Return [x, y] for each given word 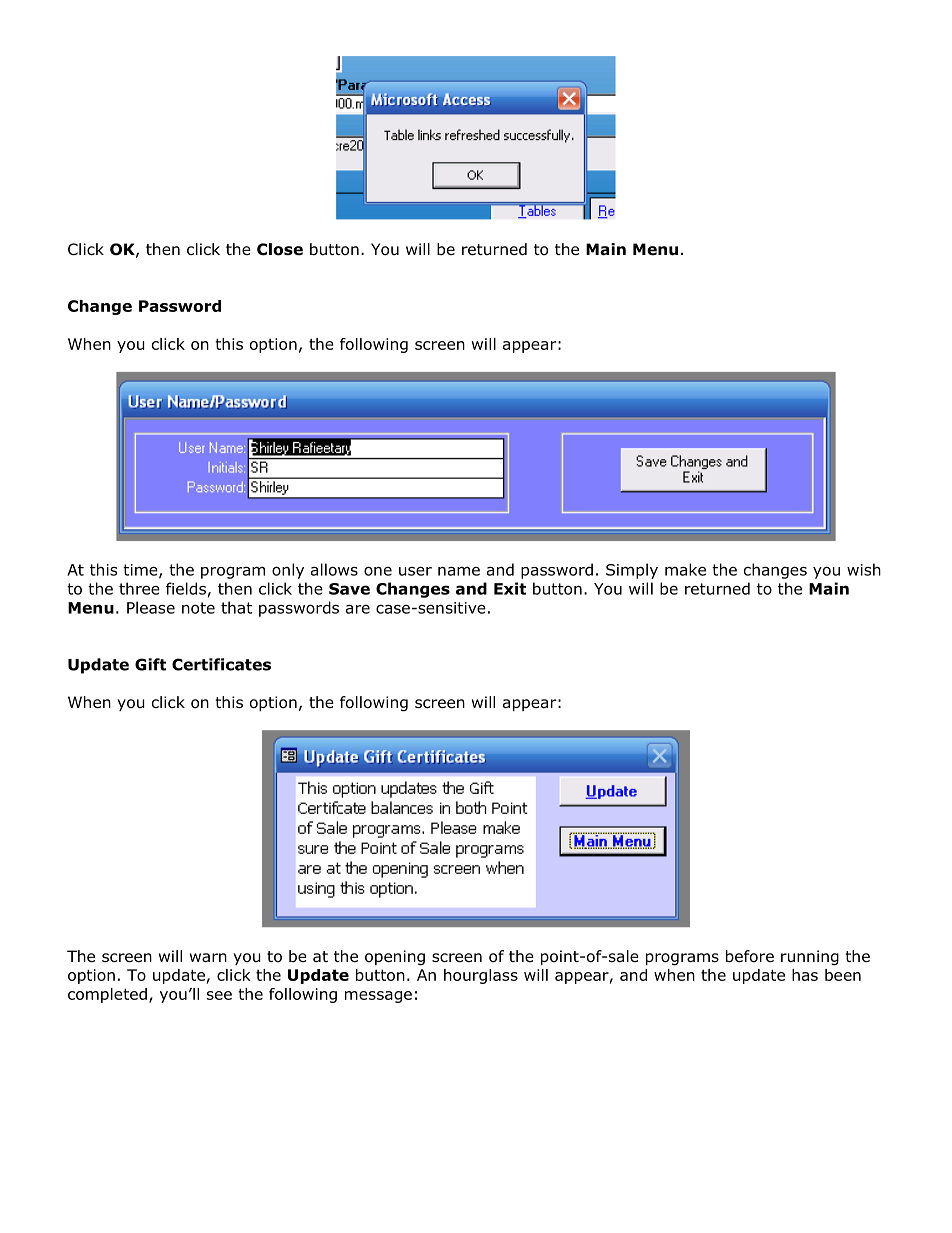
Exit [510, 588]
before [750, 956]
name [459, 571]
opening [395, 958]
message [378, 997]
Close [280, 249]
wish [864, 569]
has [805, 975]
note [198, 608]
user [415, 571]
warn [208, 958]
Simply [632, 571]
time [141, 571]
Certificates [221, 664]
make [685, 569]
